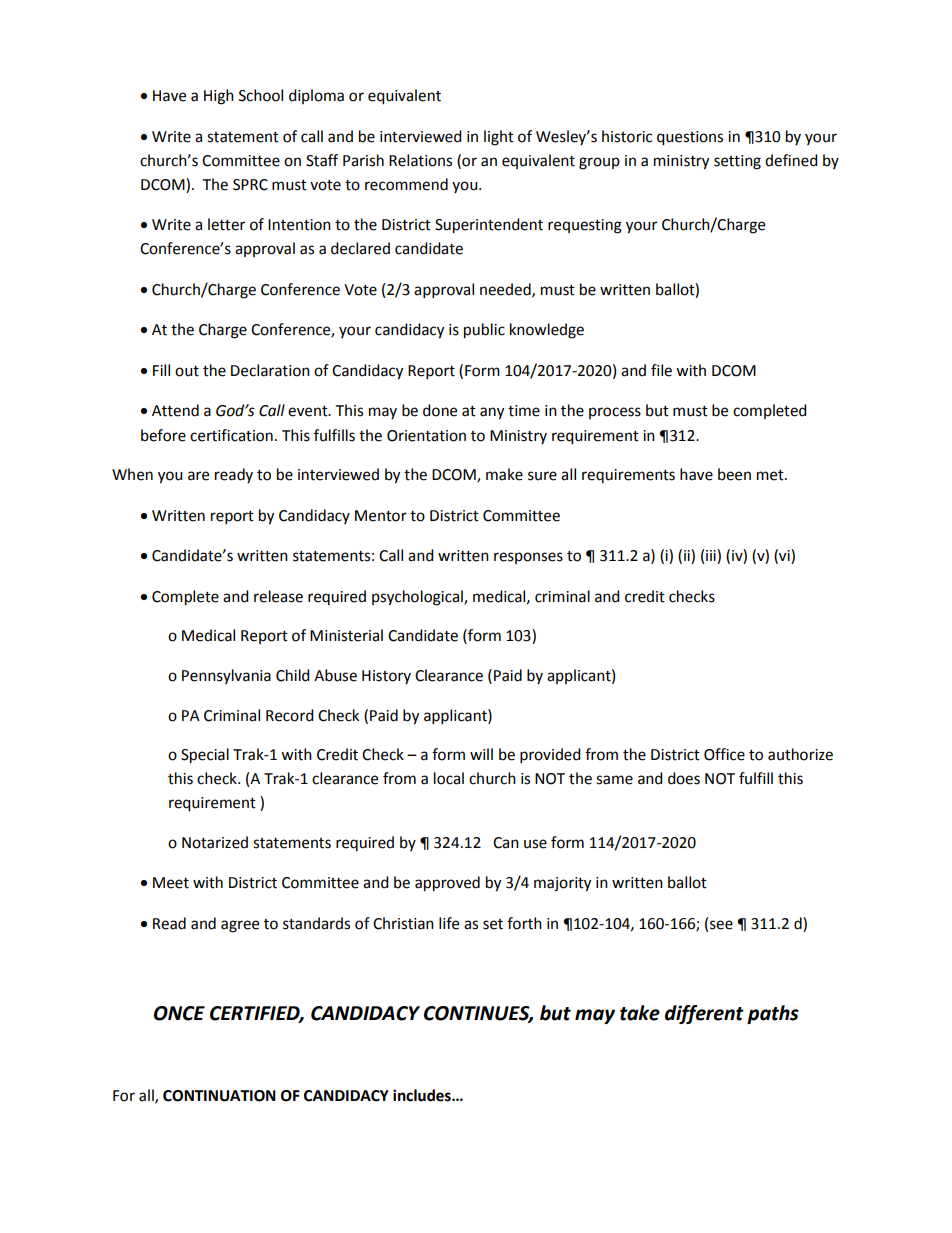 The image size is (952, 1233). Describe the element at coordinates (690, 138) in the page. I see `questions` at that location.
